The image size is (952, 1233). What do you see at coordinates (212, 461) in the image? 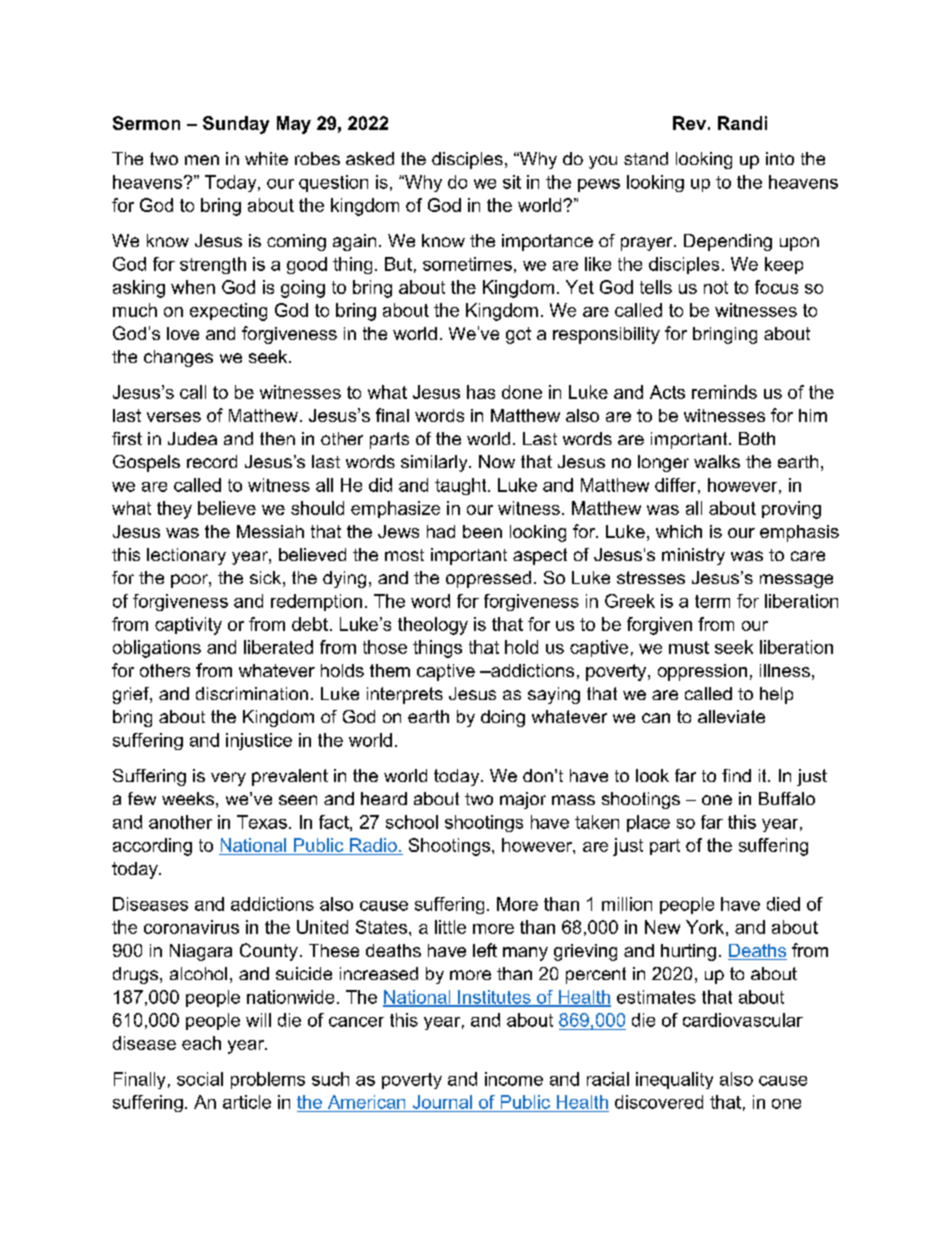
I see `record` at bounding box center [212, 461].
